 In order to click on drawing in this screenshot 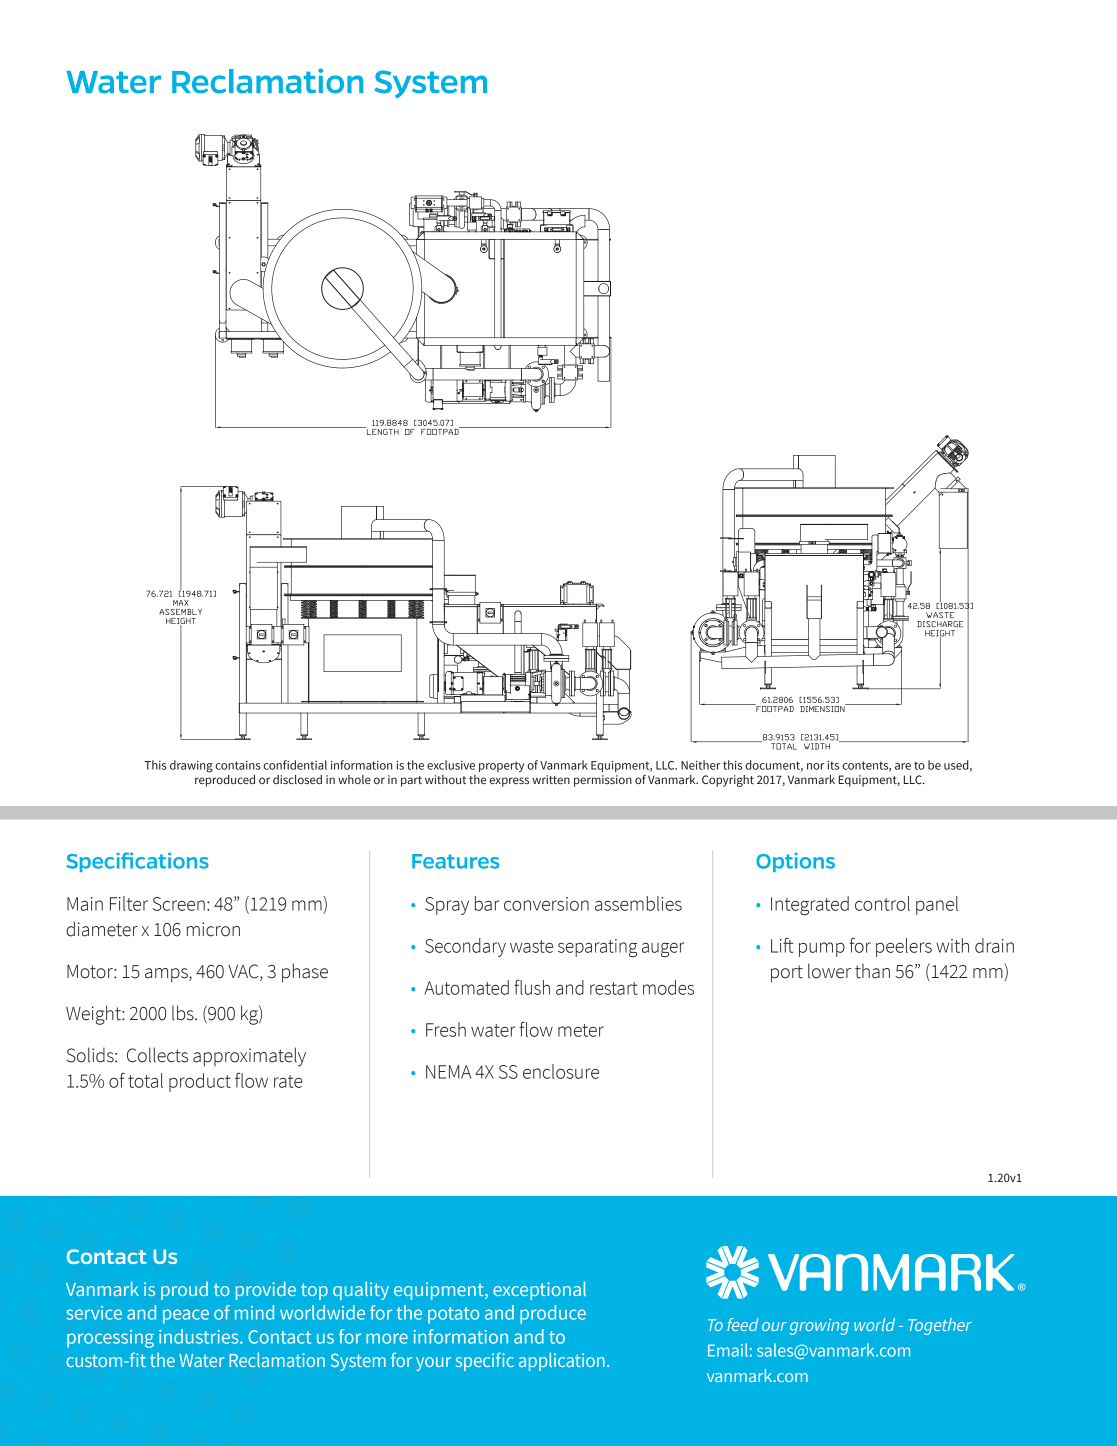, I will do `click(191, 766)`.
